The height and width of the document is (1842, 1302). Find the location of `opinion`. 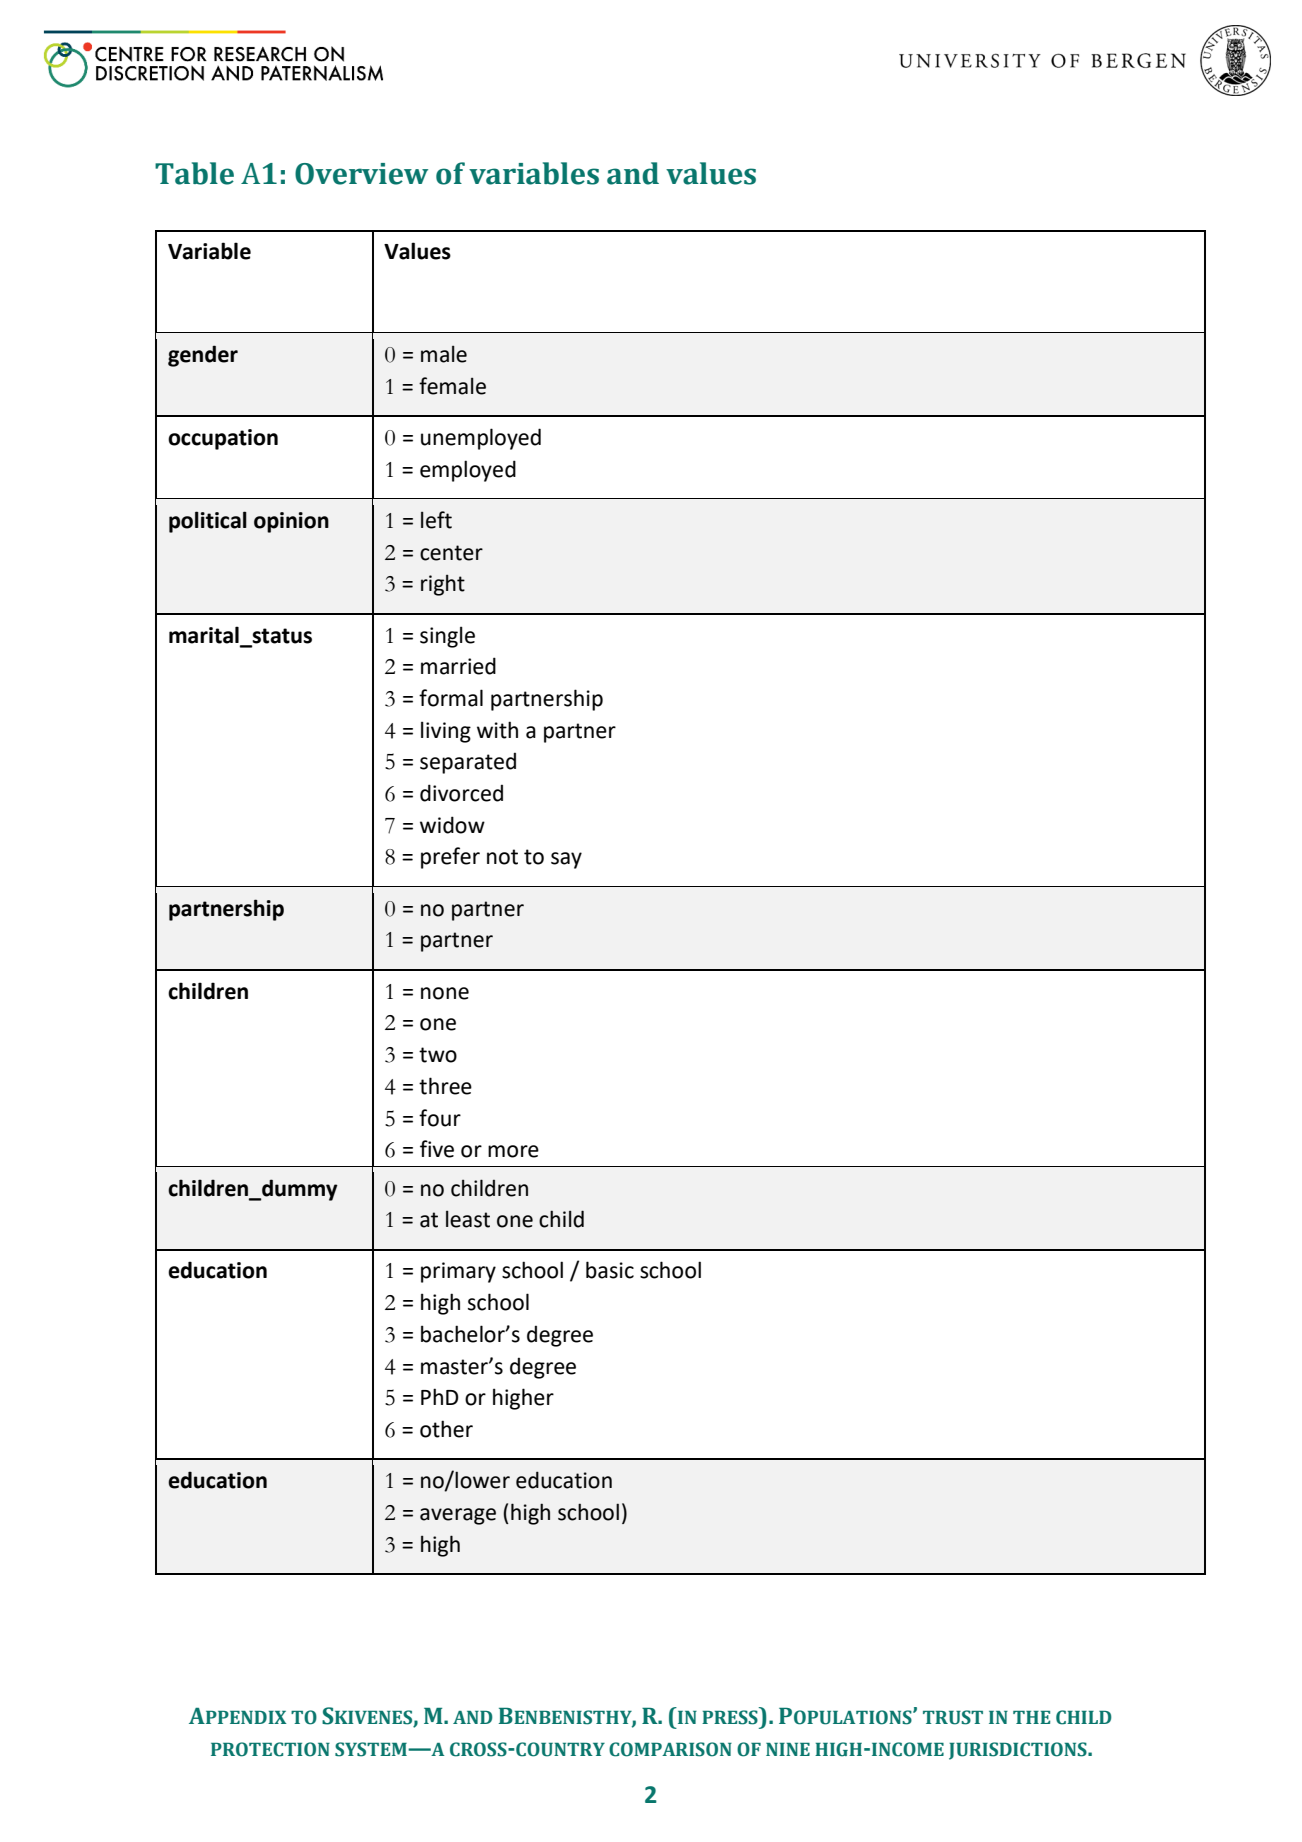

opinion is located at coordinates (291, 522).
